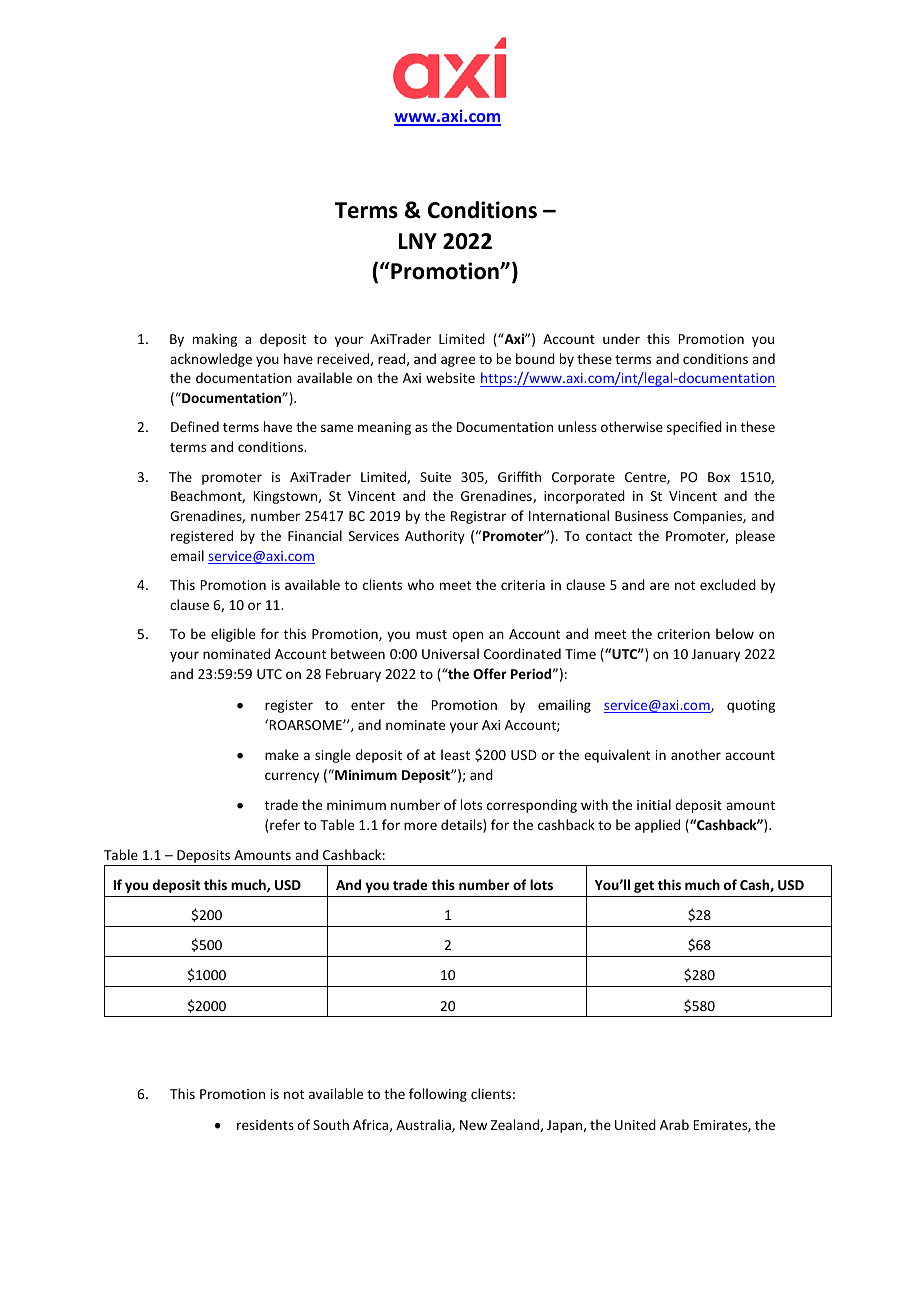  Describe the element at coordinates (455, 754) in the screenshot. I see `least` at that location.
